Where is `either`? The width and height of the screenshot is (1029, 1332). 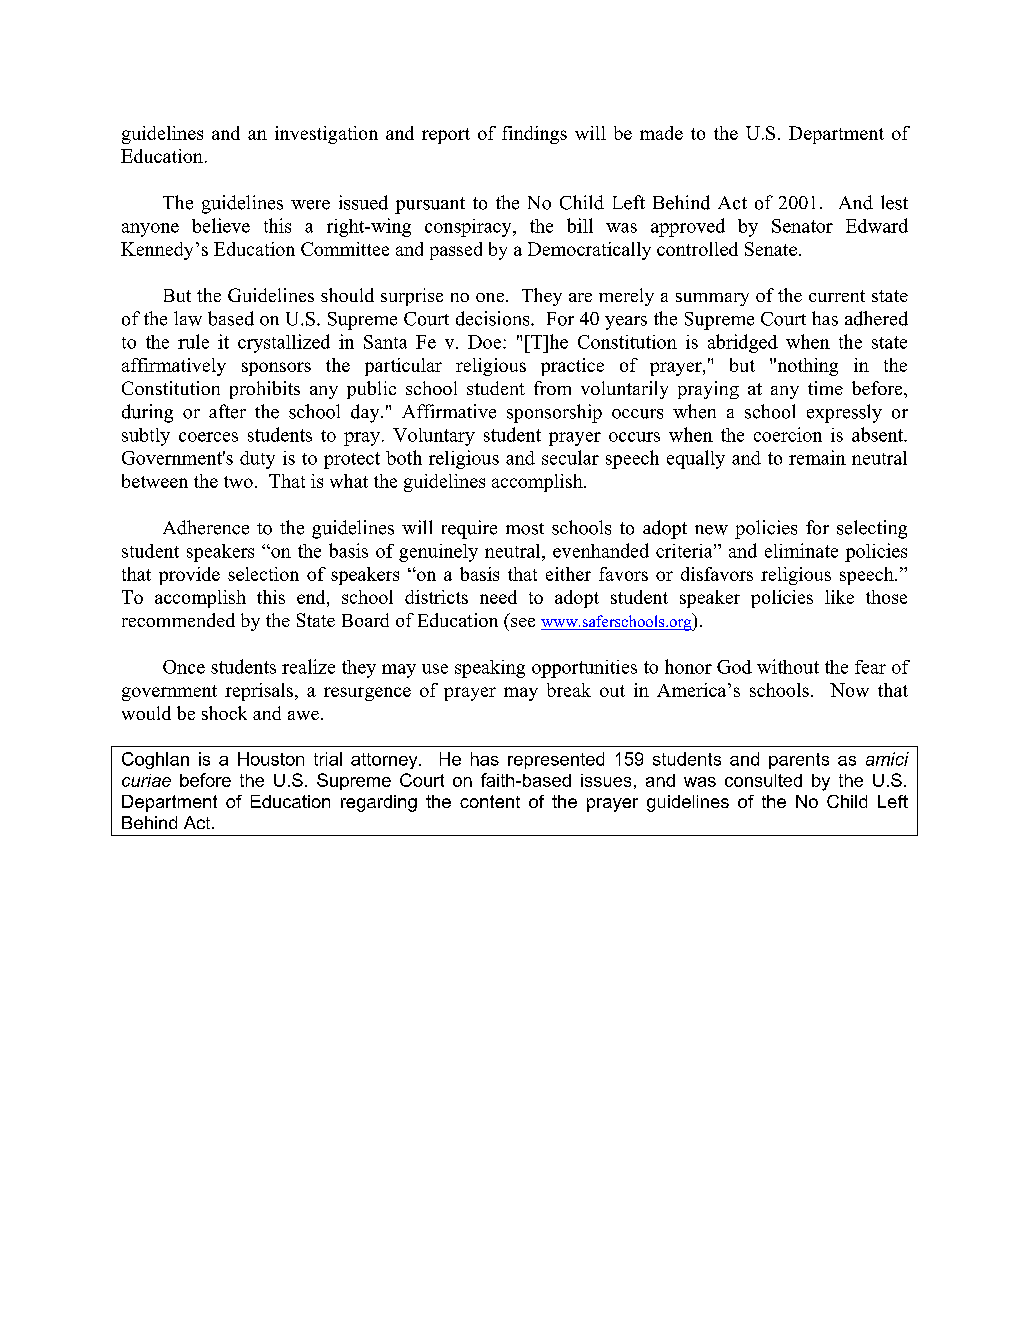 either is located at coordinates (568, 574).
